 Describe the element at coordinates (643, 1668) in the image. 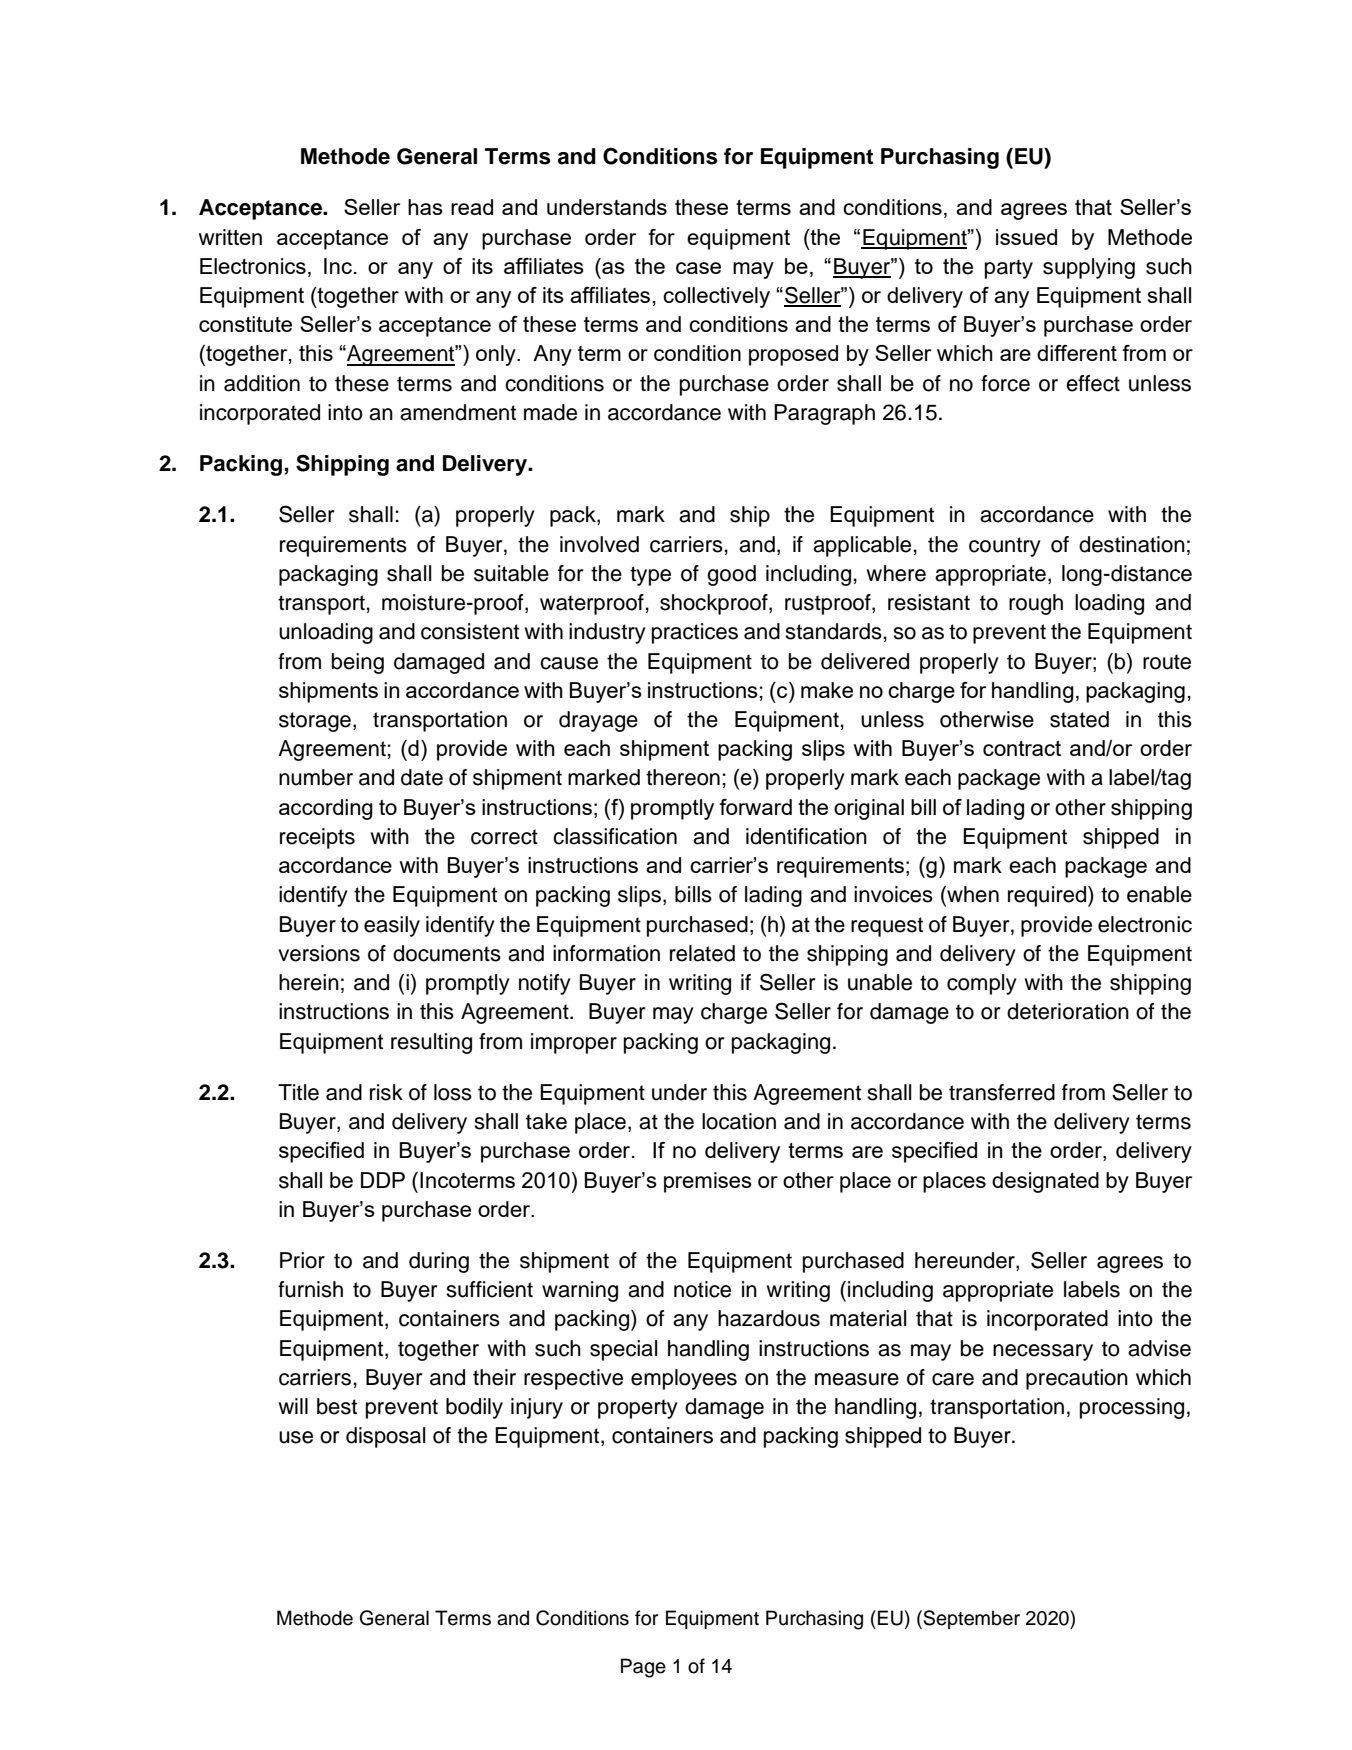

I see `Page` at that location.
